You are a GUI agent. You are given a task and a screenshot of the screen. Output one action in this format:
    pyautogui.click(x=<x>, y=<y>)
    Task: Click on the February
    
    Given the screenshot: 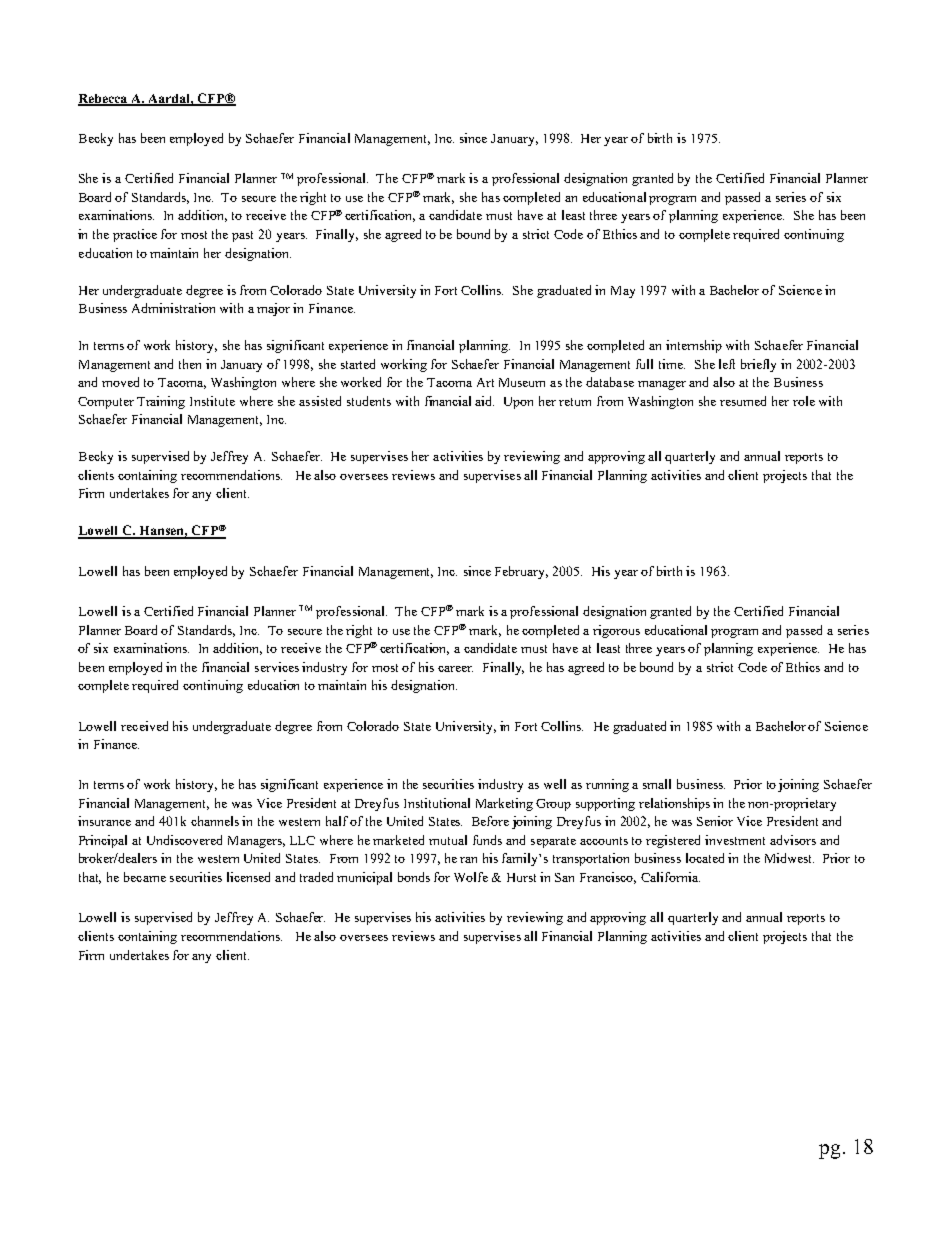 What is the action you would take?
    pyautogui.click(x=521, y=572)
